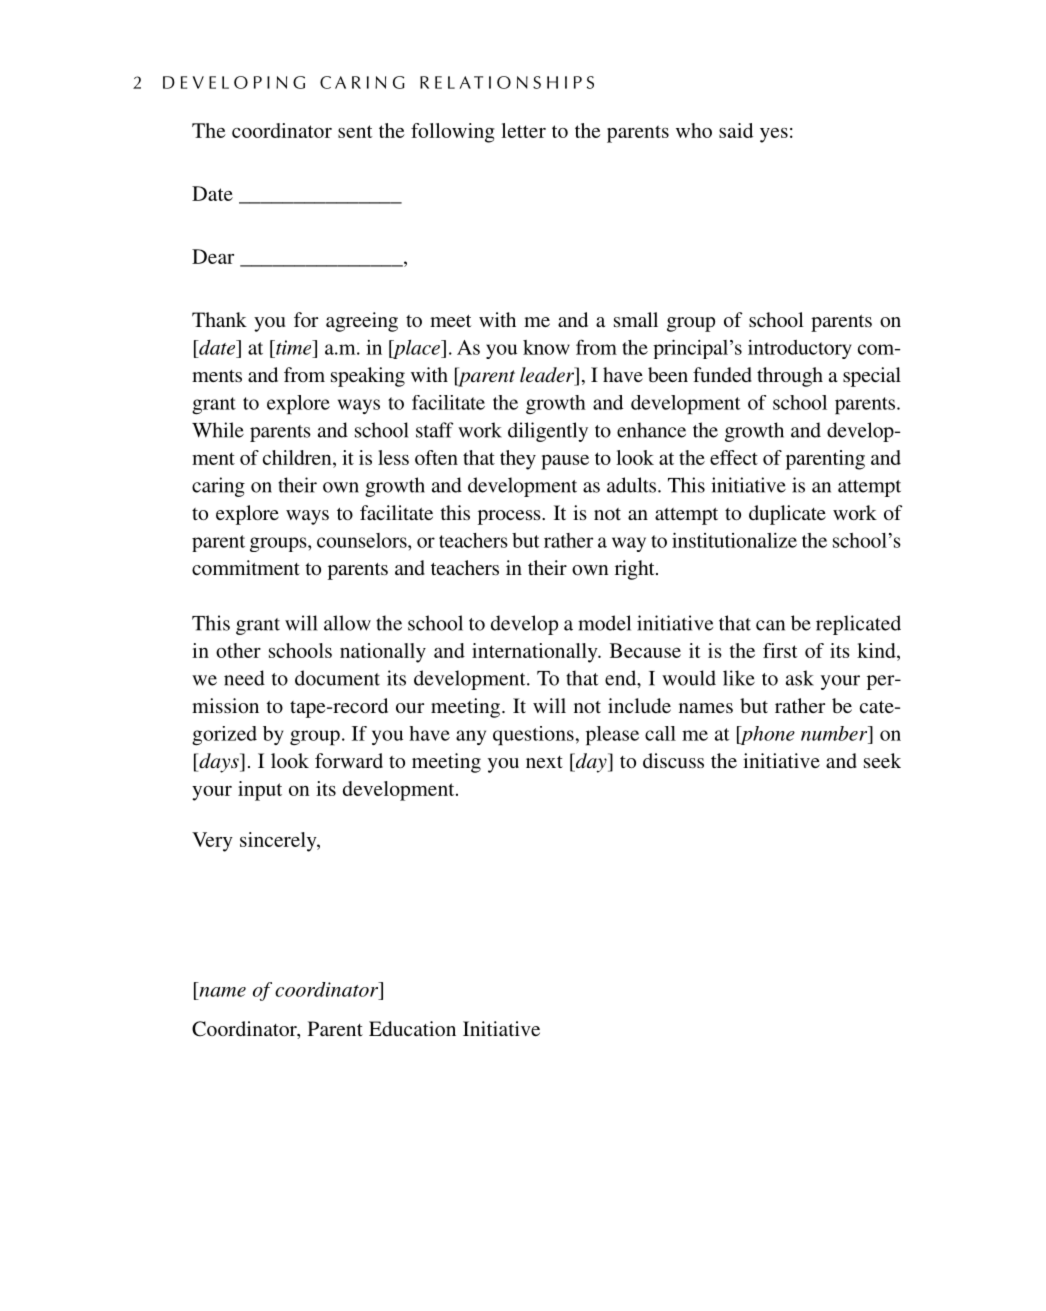 Image resolution: width=1046 pixels, height=1311 pixels. I want to click on allow, so click(347, 623).
